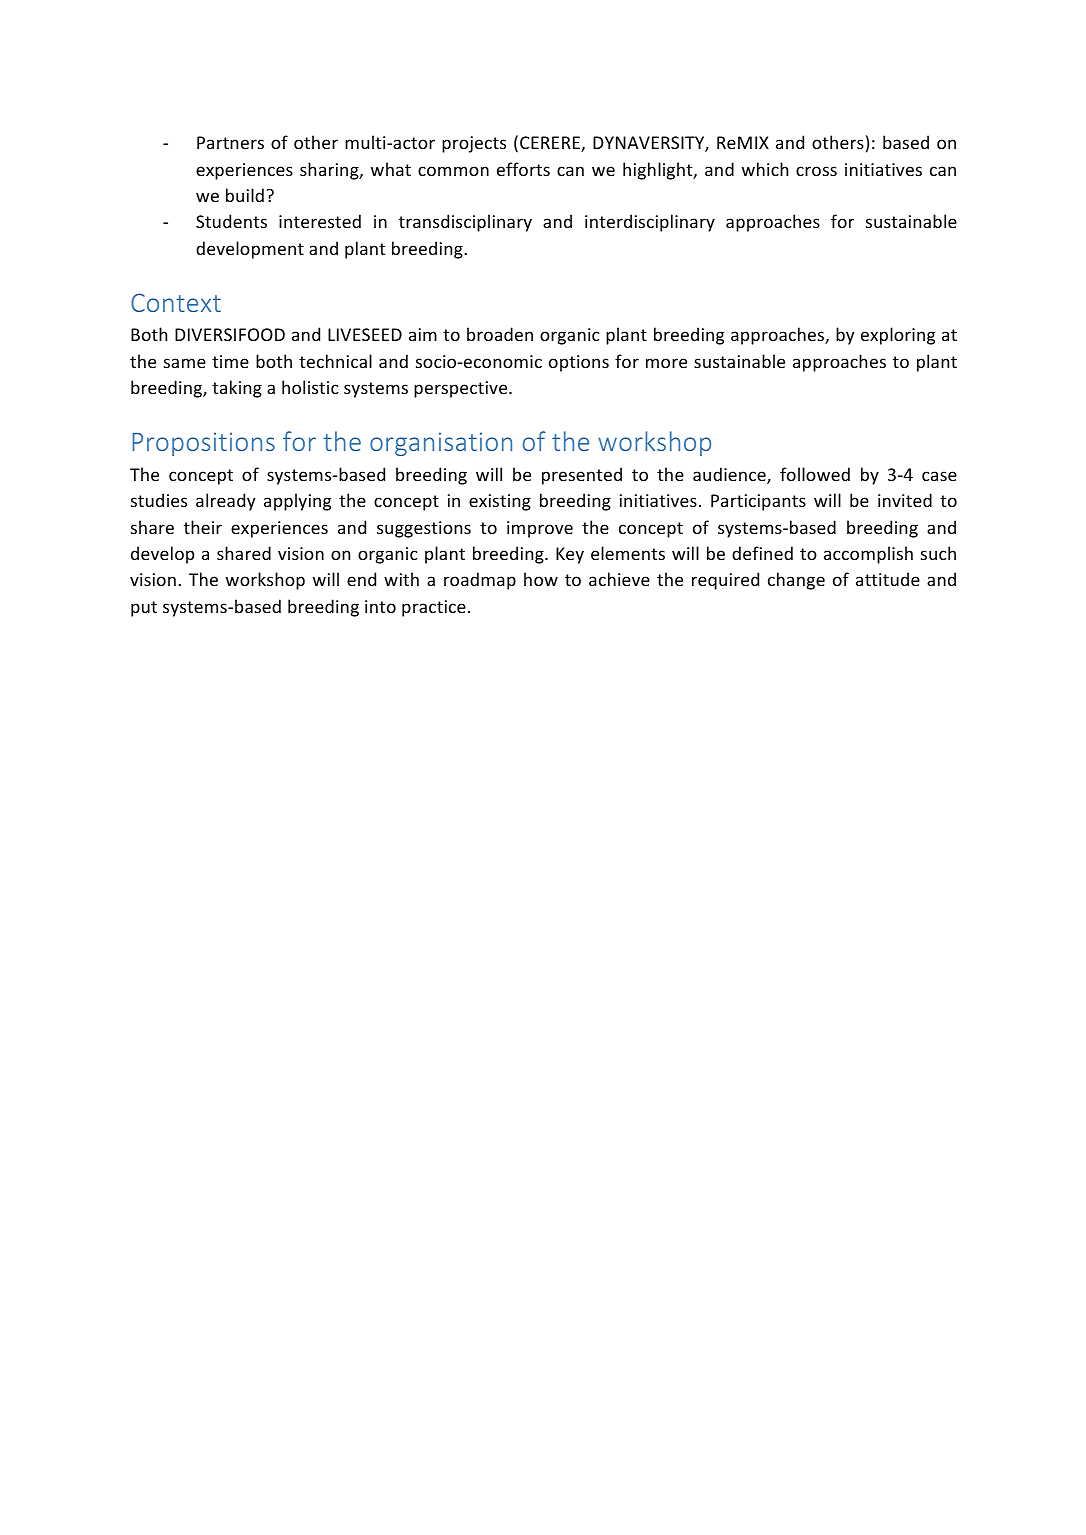  I want to click on interdisciplinary, so click(650, 223).
